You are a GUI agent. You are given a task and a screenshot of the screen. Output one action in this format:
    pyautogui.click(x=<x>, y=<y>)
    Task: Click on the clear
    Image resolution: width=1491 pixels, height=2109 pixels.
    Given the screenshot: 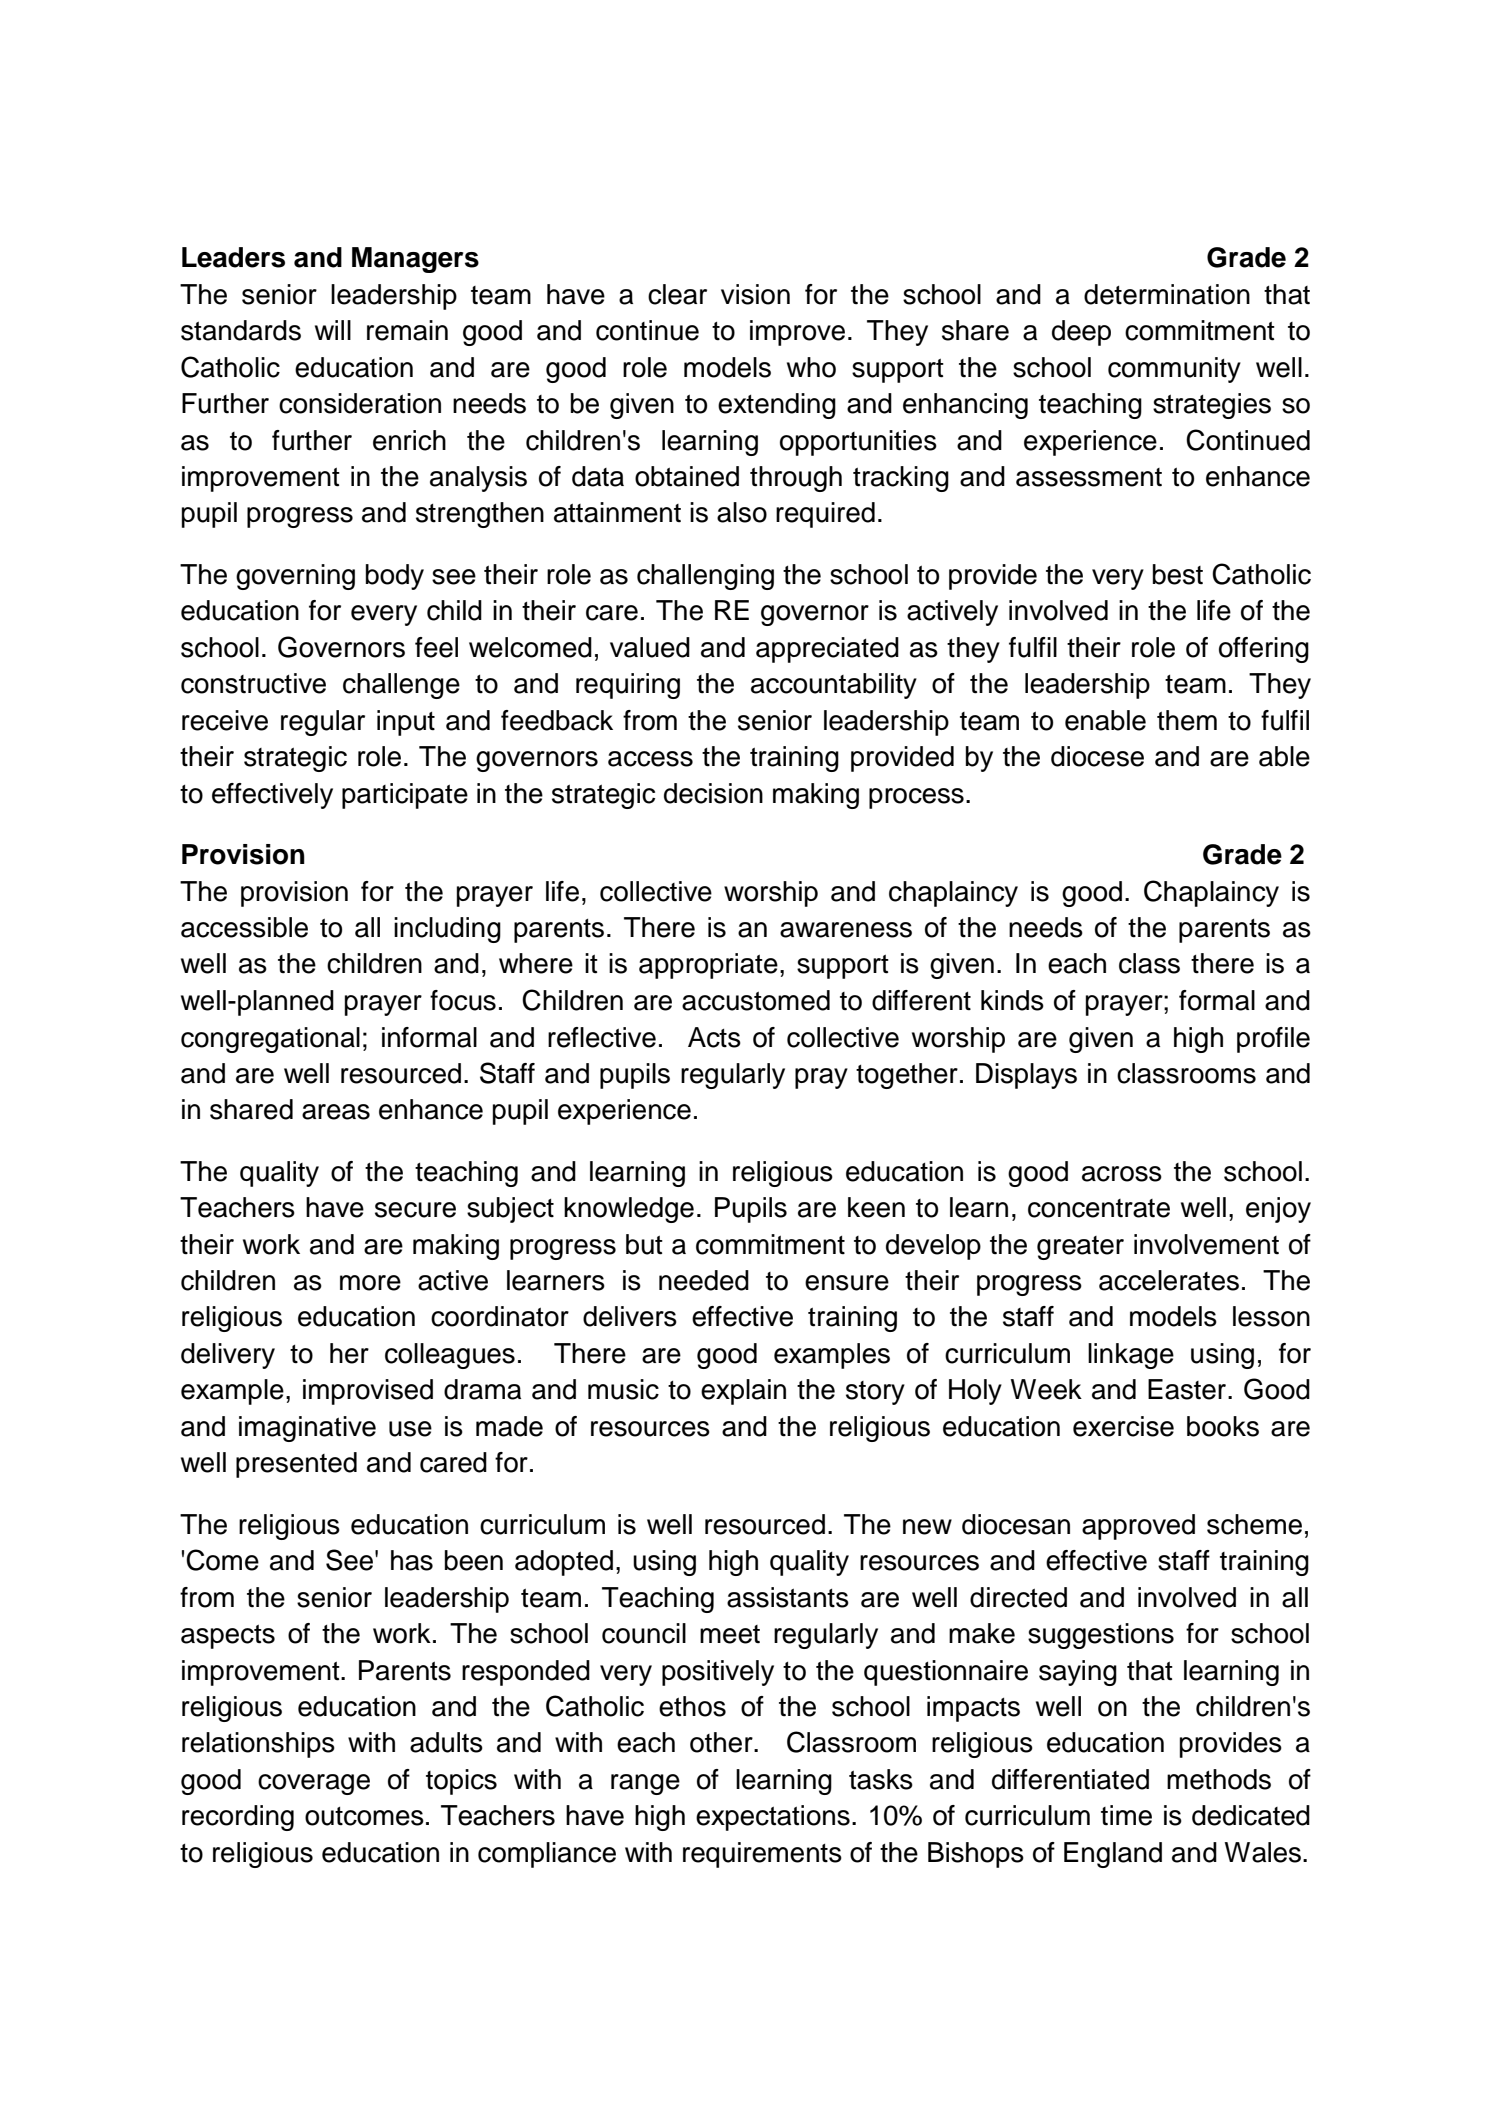 What is the action you would take?
    pyautogui.click(x=677, y=294)
